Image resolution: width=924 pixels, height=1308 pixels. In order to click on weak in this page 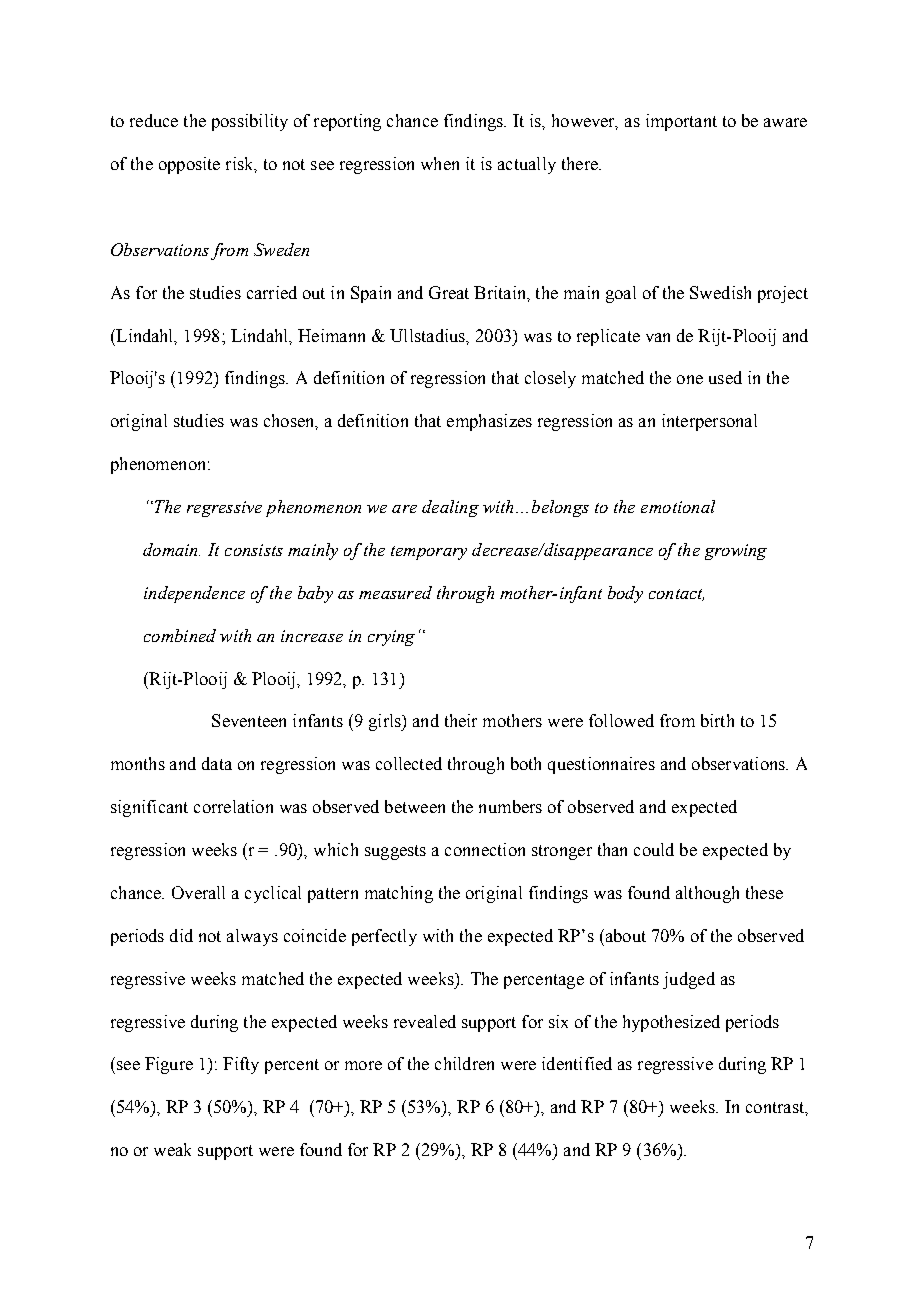, I will do `click(172, 1149)`.
